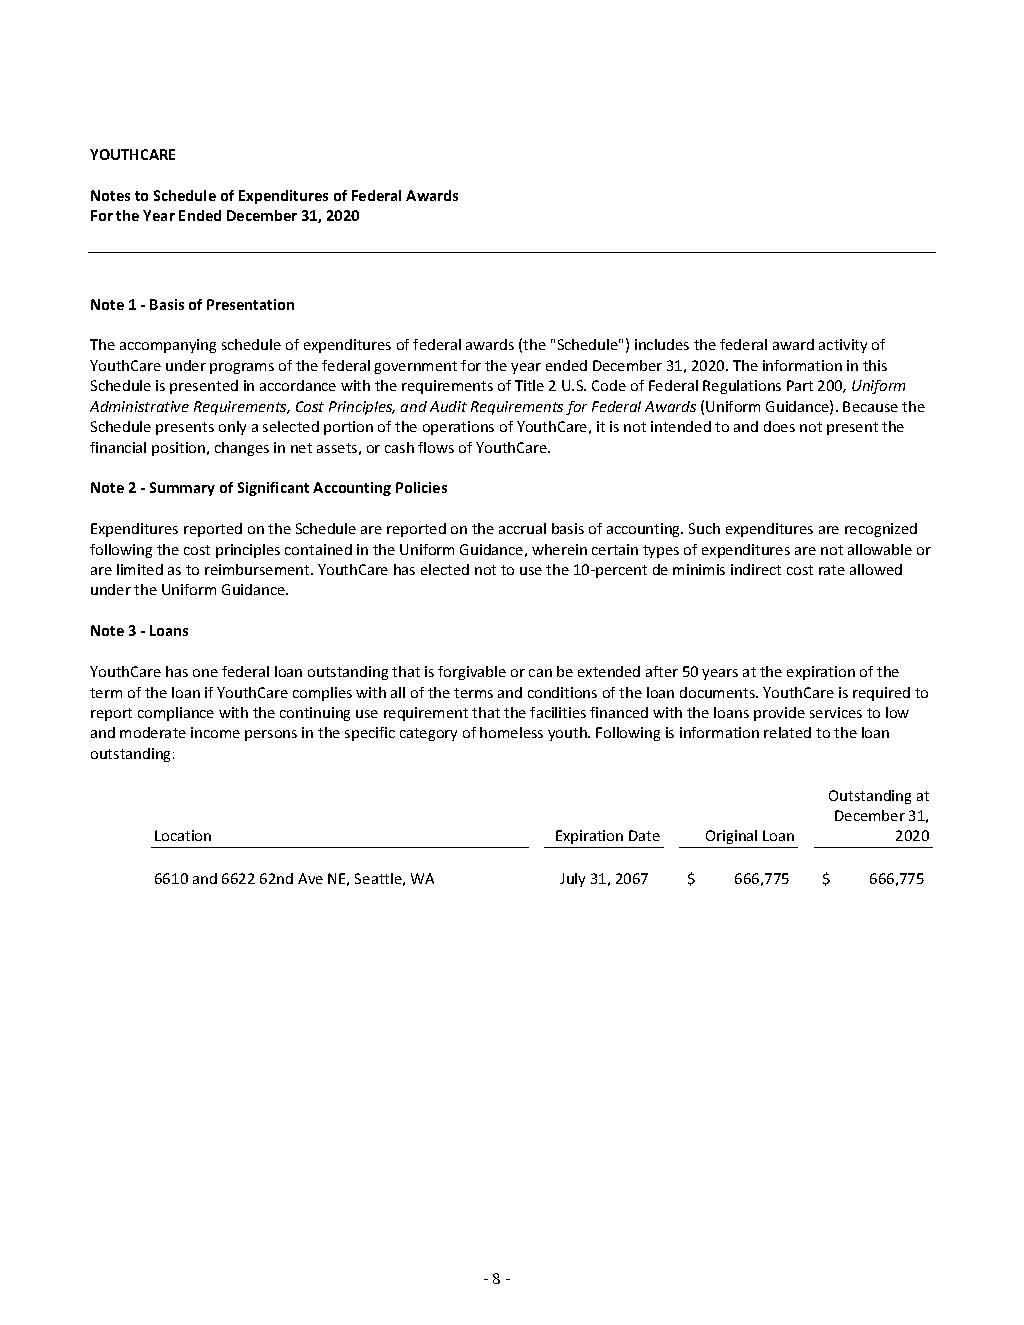  Describe the element at coordinates (843, 346) in the page. I see `activity` at that location.
